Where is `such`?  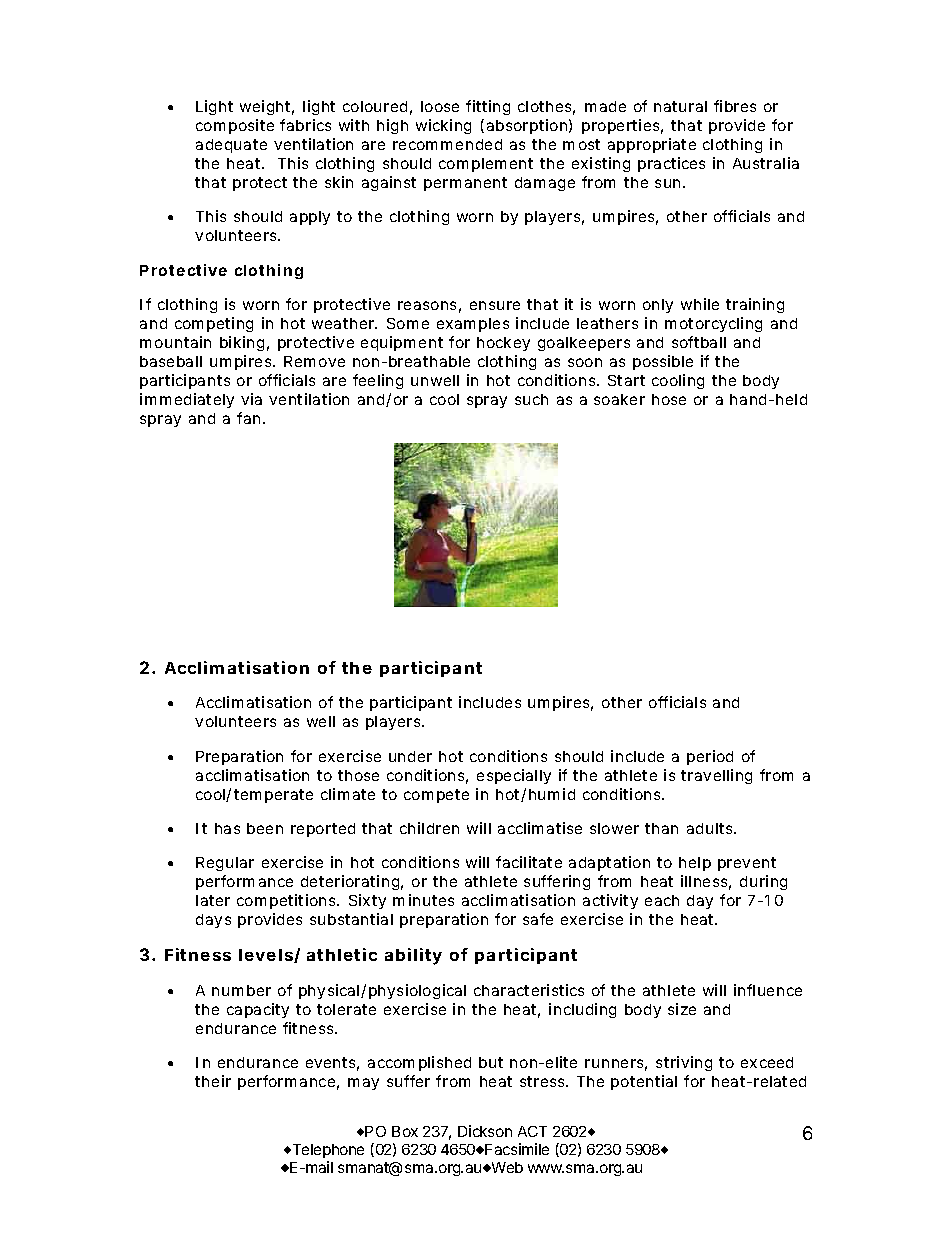 such is located at coordinates (531, 399).
